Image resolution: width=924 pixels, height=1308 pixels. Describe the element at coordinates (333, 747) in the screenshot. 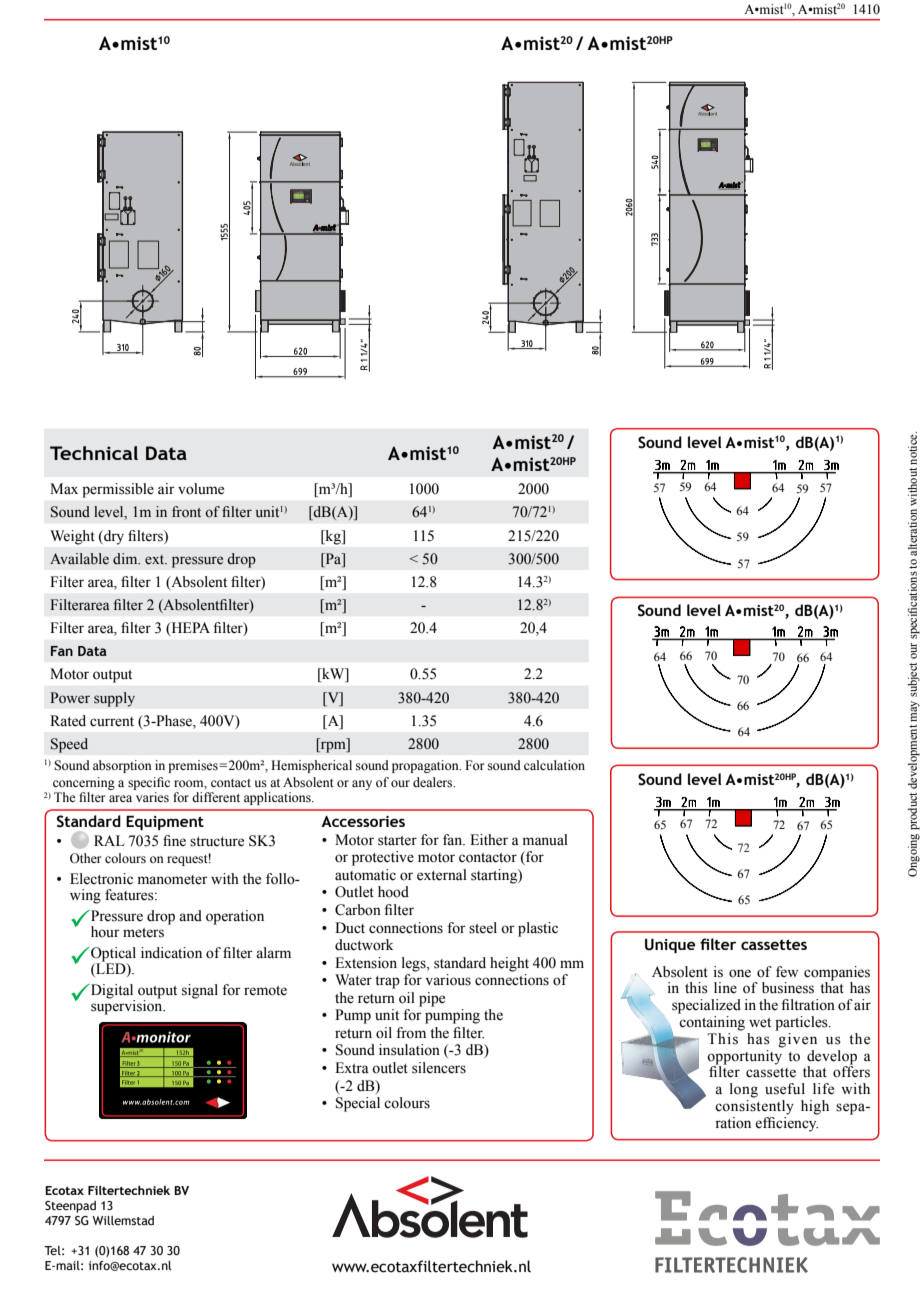

I see `rpm` at that location.
